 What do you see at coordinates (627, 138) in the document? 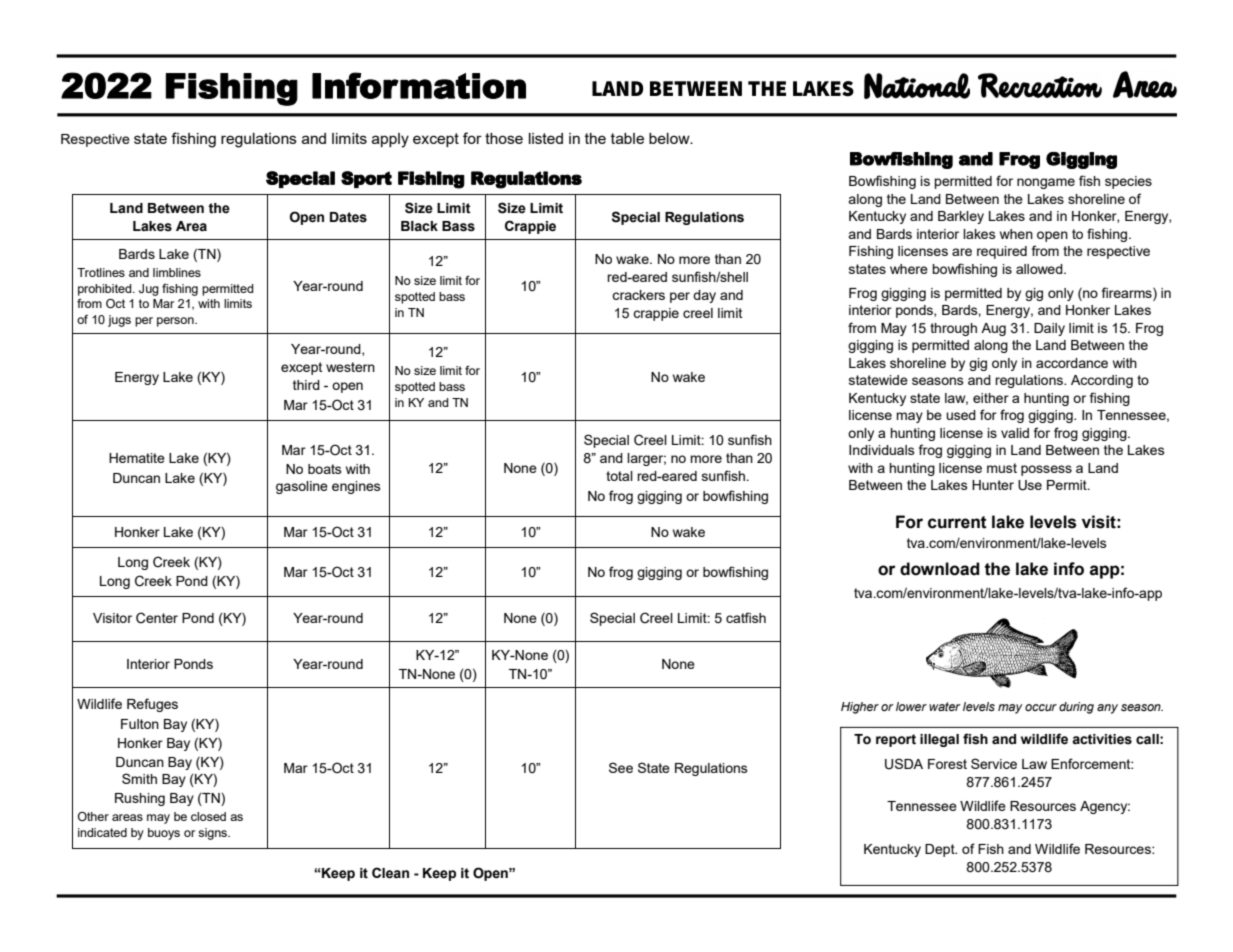
I see `table` at bounding box center [627, 138].
